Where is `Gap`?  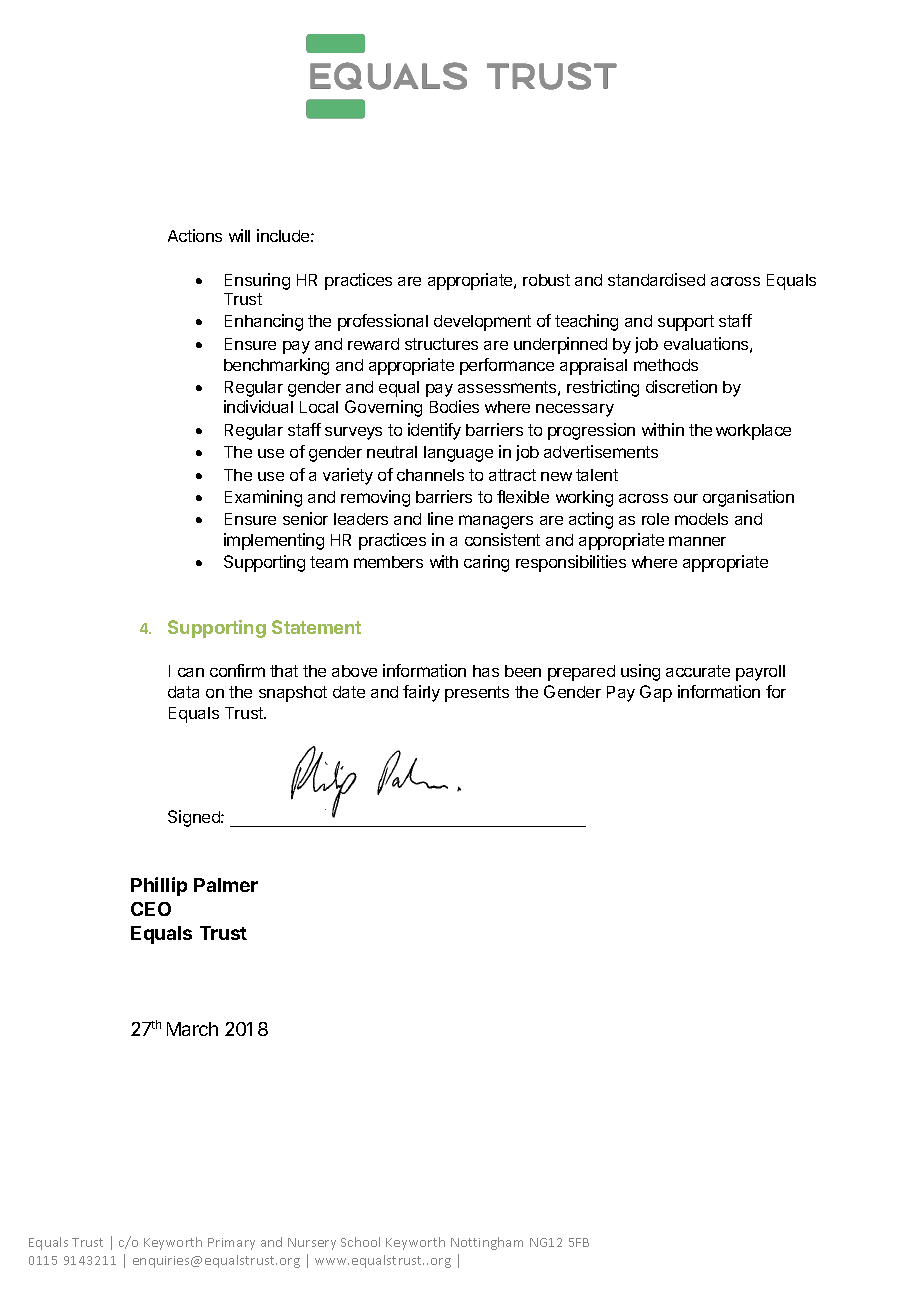 Gap is located at coordinates (656, 693).
